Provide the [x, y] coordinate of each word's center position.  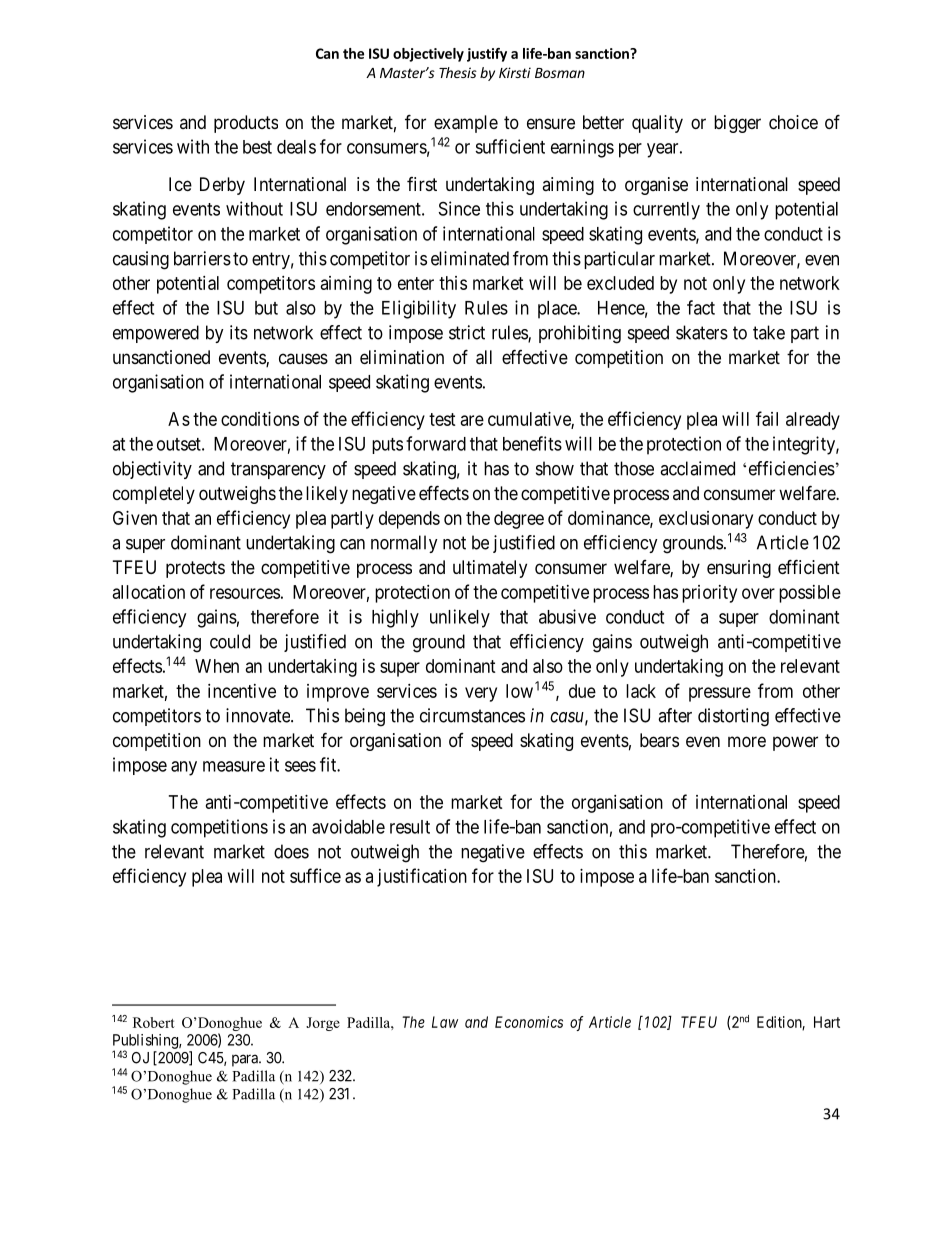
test [442, 419]
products [246, 124]
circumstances [472, 715]
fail [767, 418]
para [246, 1060]
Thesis [458, 72]
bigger [737, 124]
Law [445, 1022]
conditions [260, 419]
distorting [733, 717]
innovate [259, 715]
